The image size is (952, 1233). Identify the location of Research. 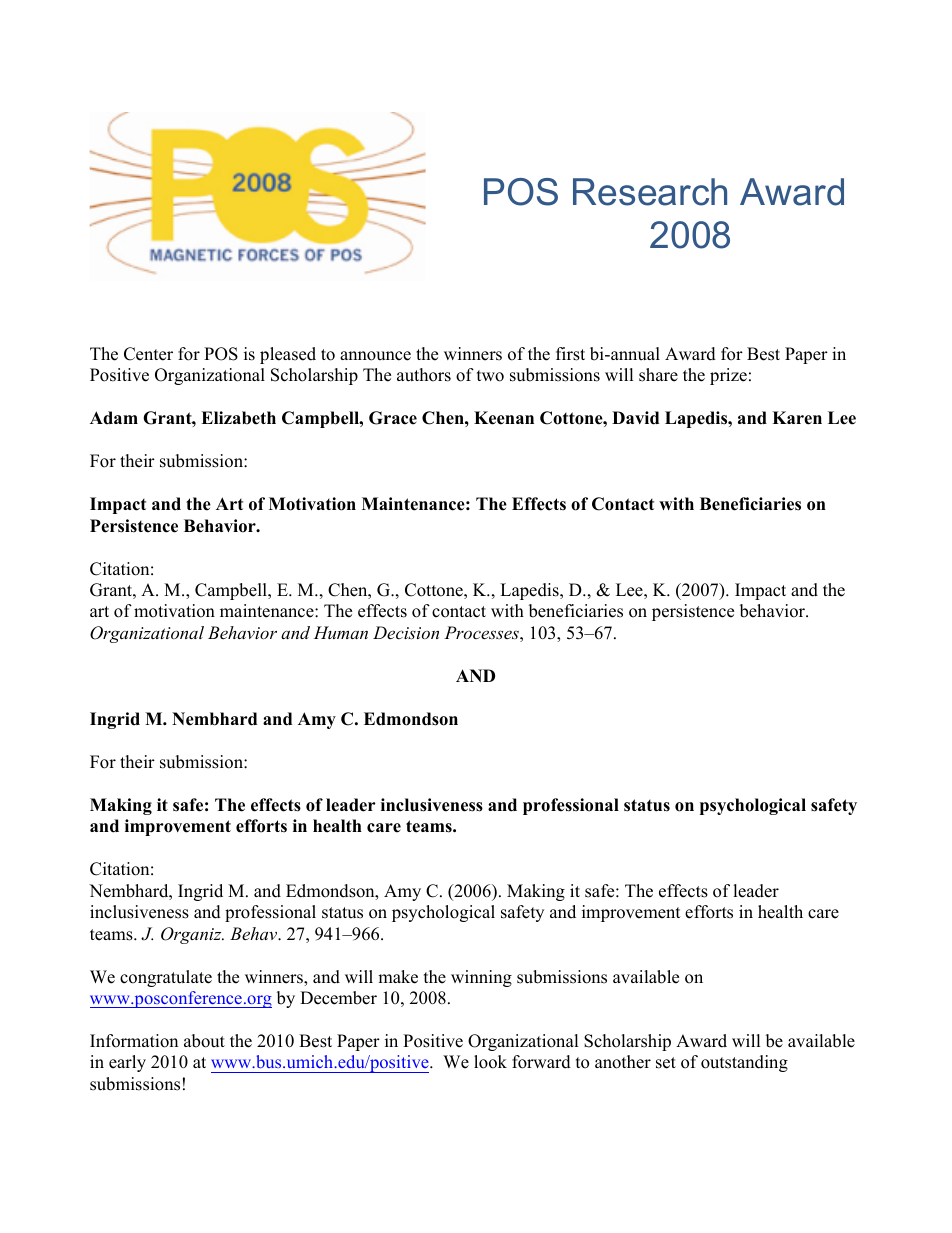
(650, 192).
